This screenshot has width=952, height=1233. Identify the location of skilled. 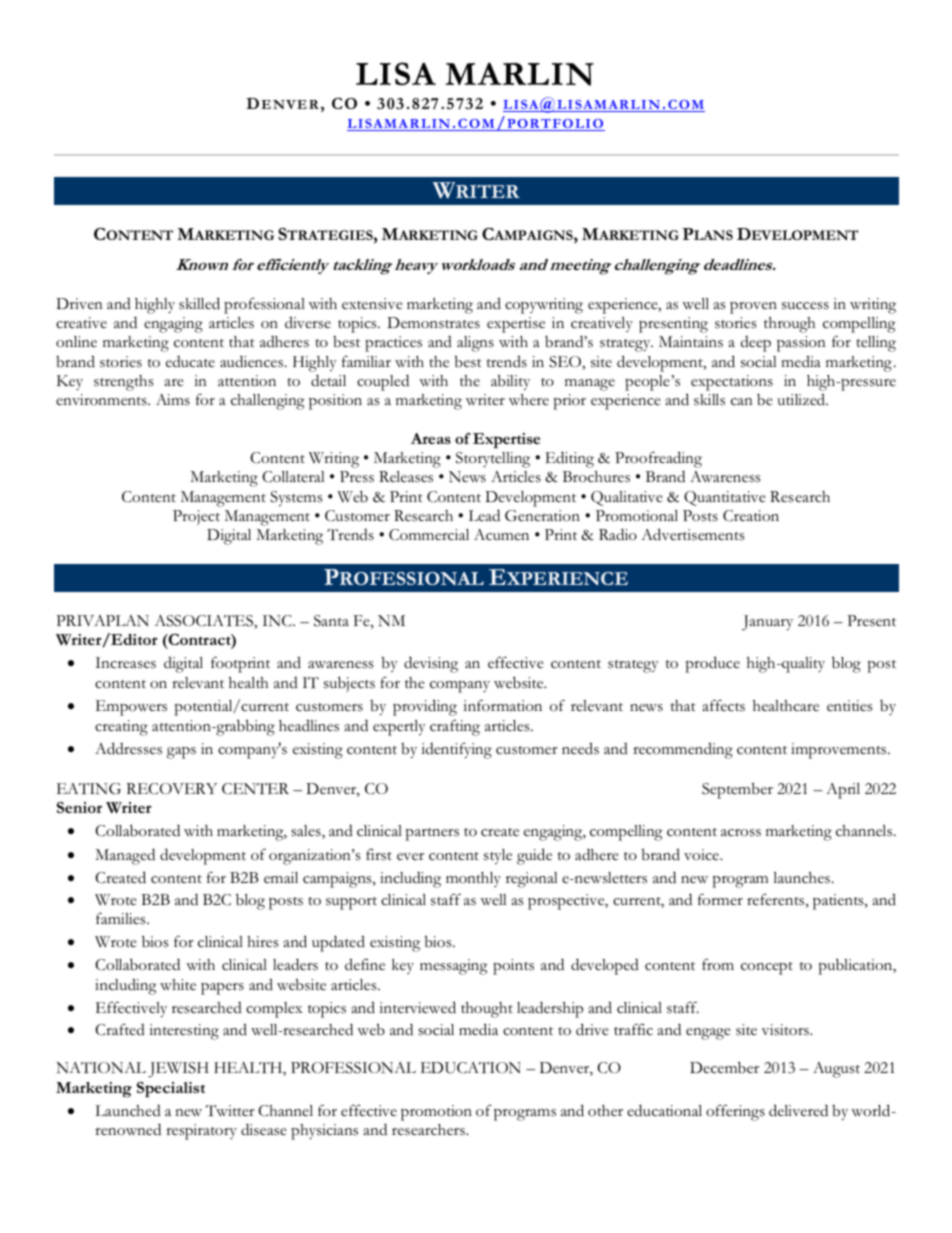
(199, 303).
